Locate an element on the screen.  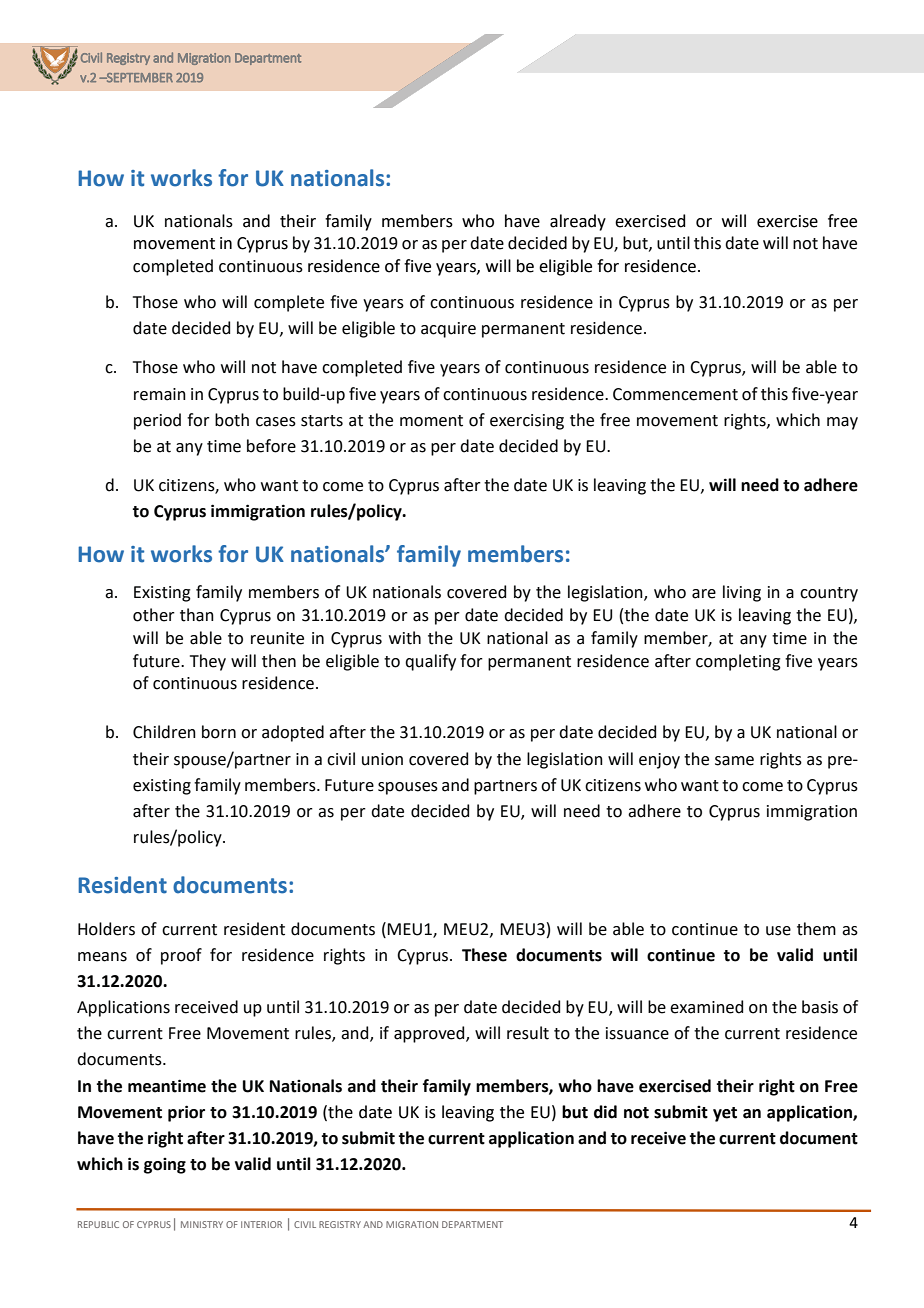
did is located at coordinates (605, 1112).
